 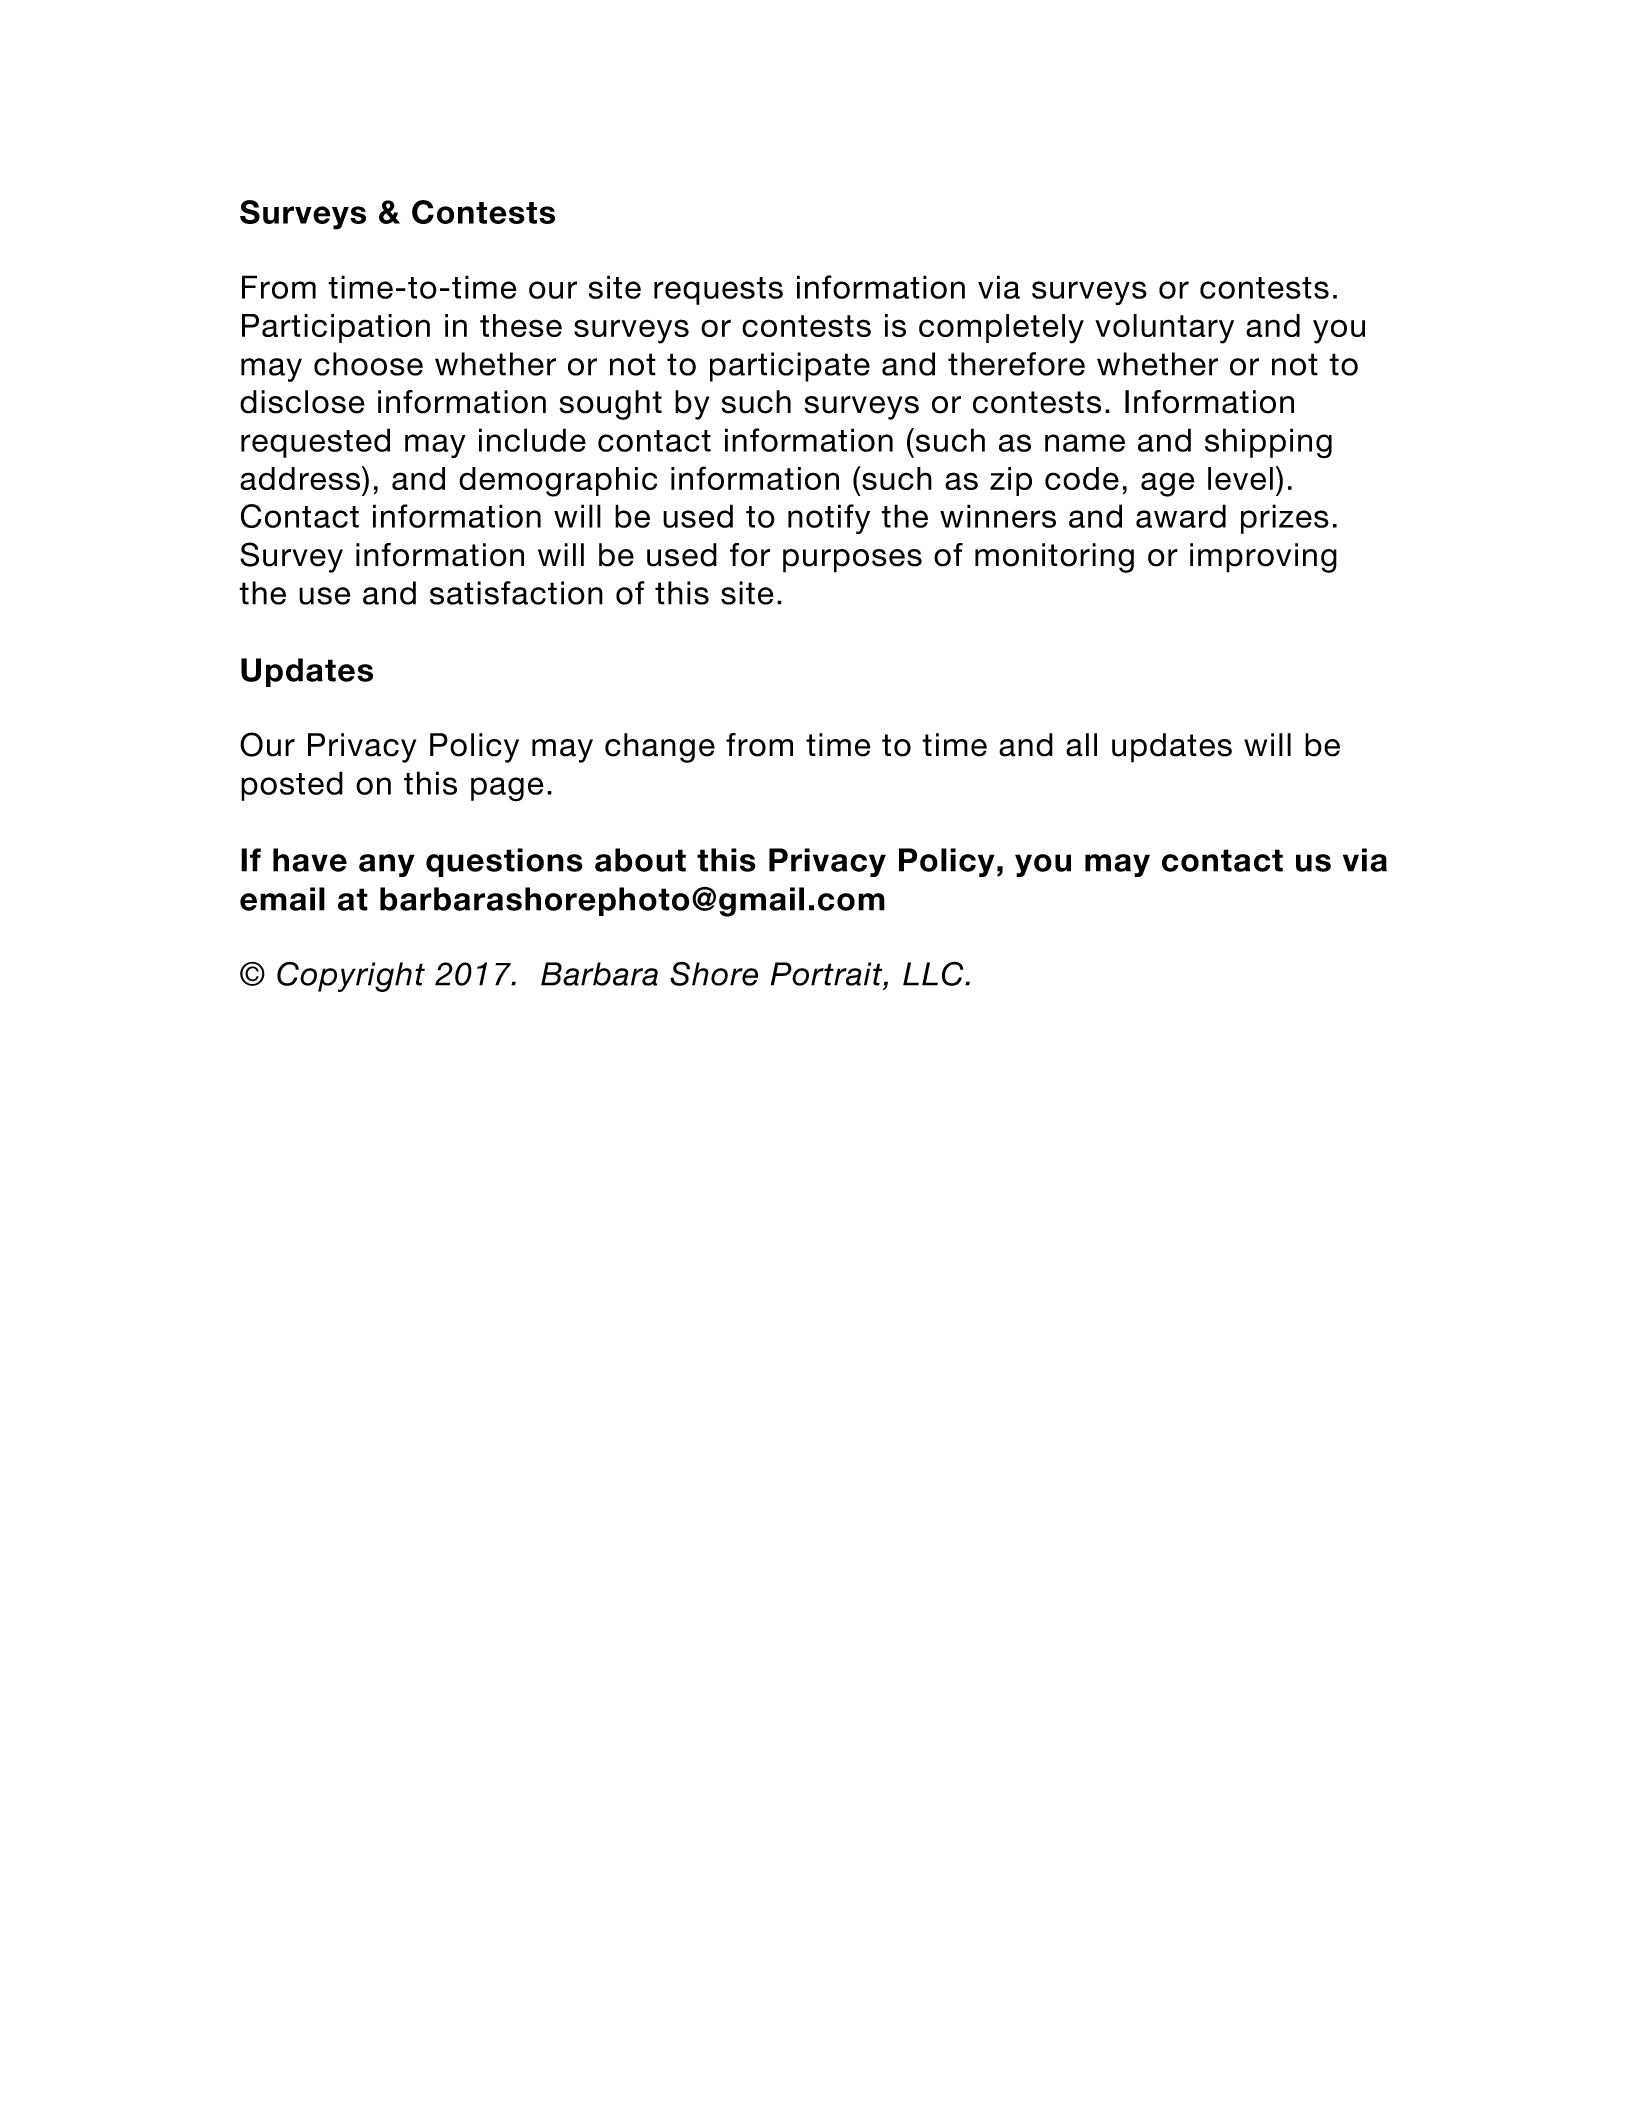 What do you see at coordinates (516, 593) in the screenshot?
I see `satisfaction` at bounding box center [516, 593].
